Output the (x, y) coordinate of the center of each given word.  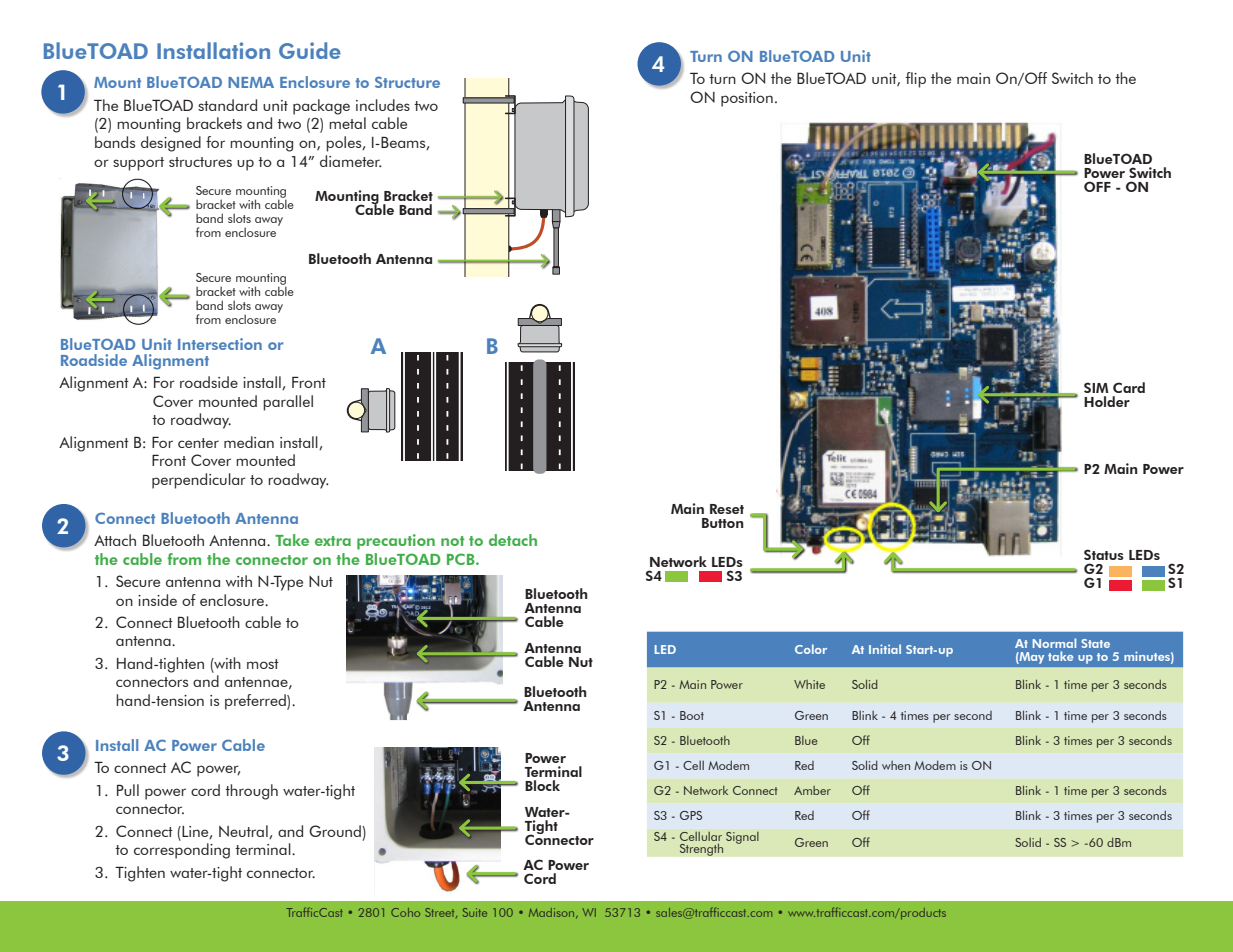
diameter (351, 161)
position (747, 99)
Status (1104, 554)
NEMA (251, 82)
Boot (692, 715)
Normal (1054, 643)
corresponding (182, 851)
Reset (727, 509)
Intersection (220, 344)
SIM (1096, 387)
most (263, 664)
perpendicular (199, 481)
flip (915, 80)
